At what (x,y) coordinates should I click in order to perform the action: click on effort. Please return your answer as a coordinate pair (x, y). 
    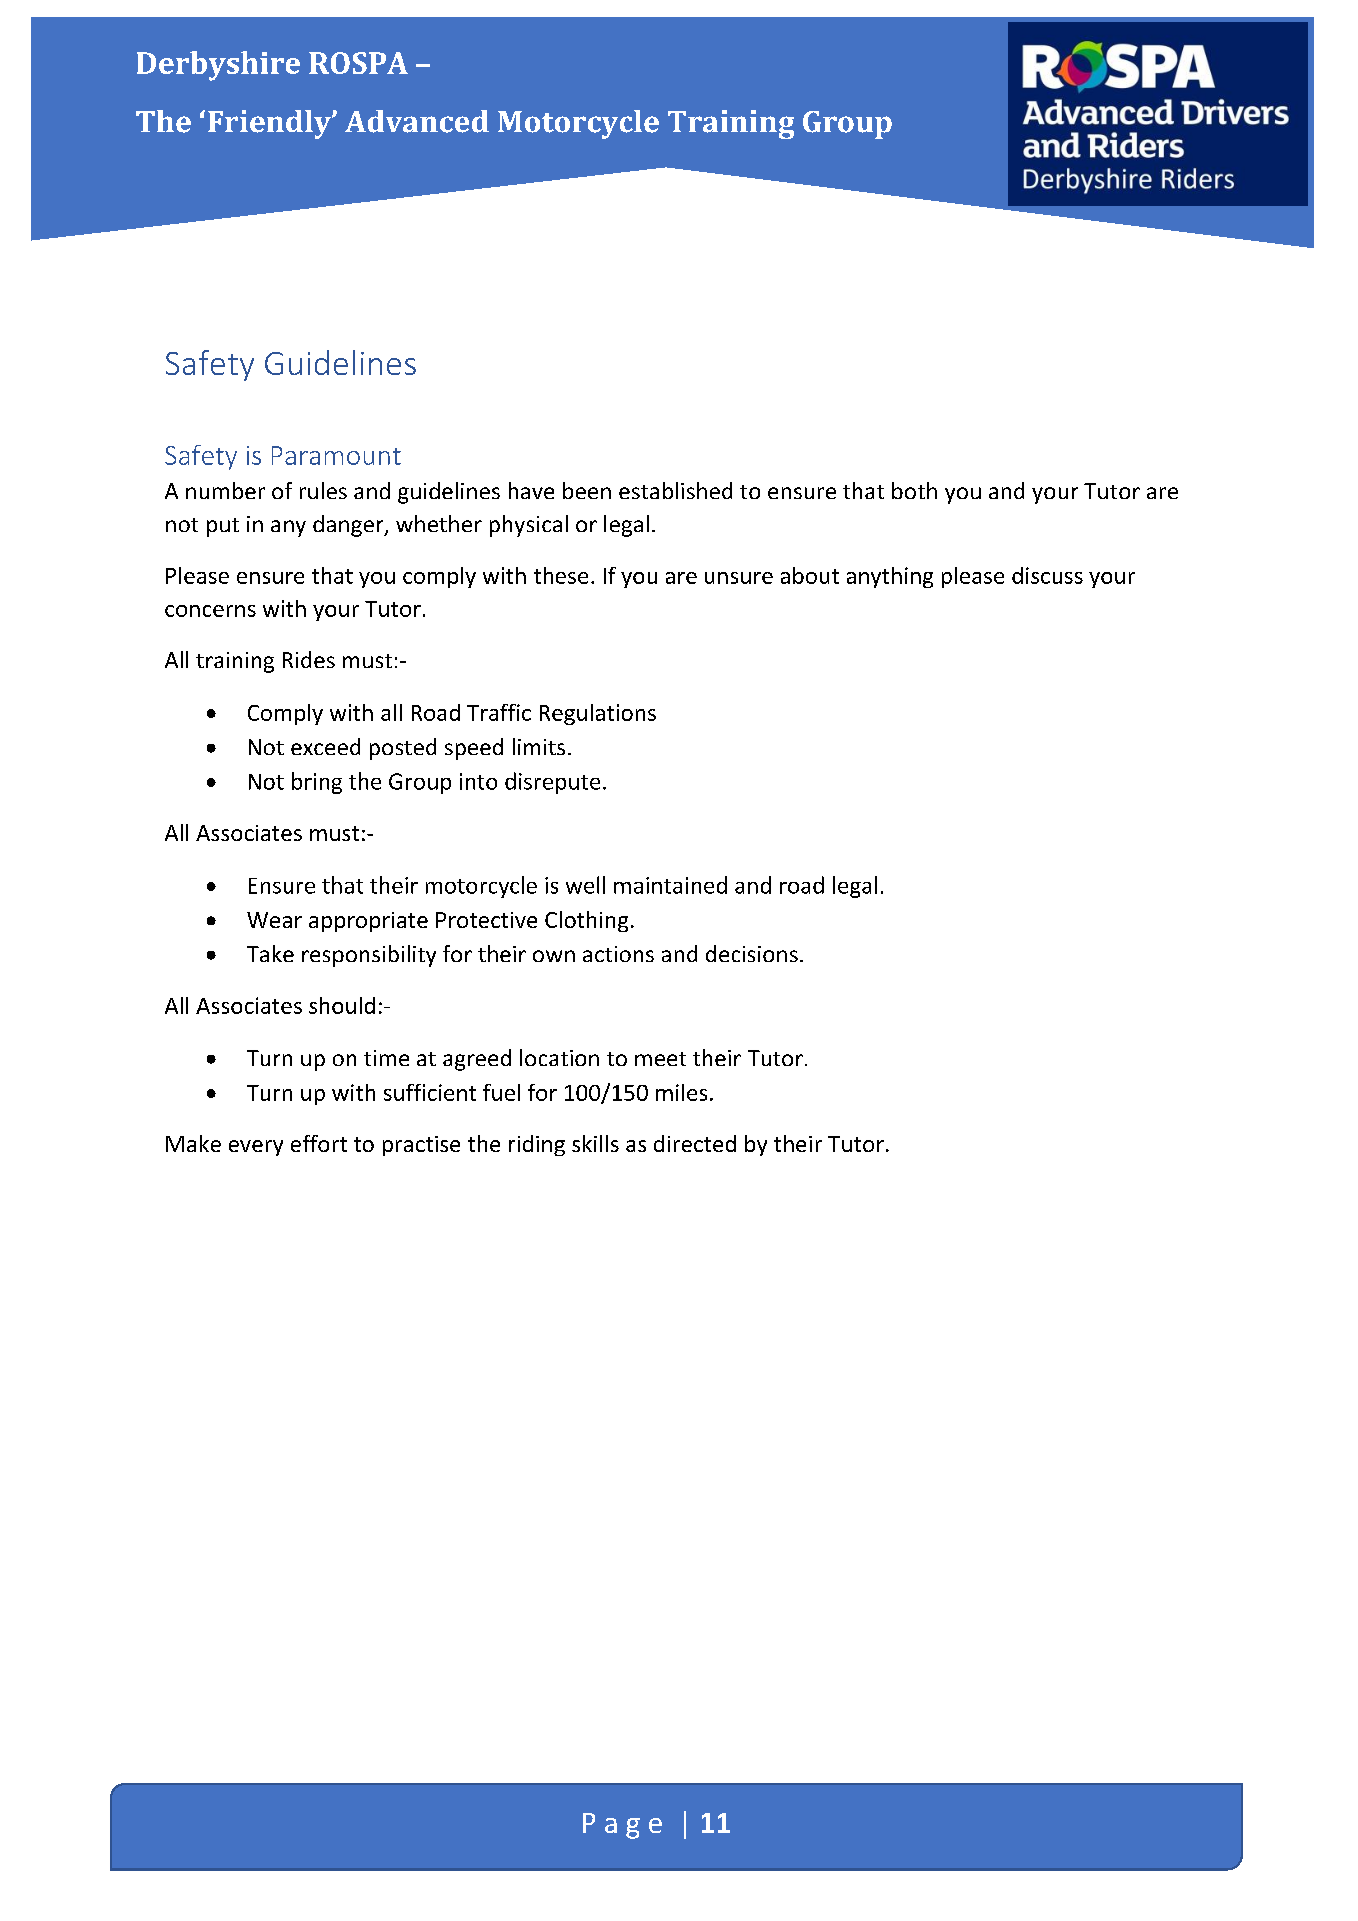
    Looking at the image, I should click on (319, 1143).
